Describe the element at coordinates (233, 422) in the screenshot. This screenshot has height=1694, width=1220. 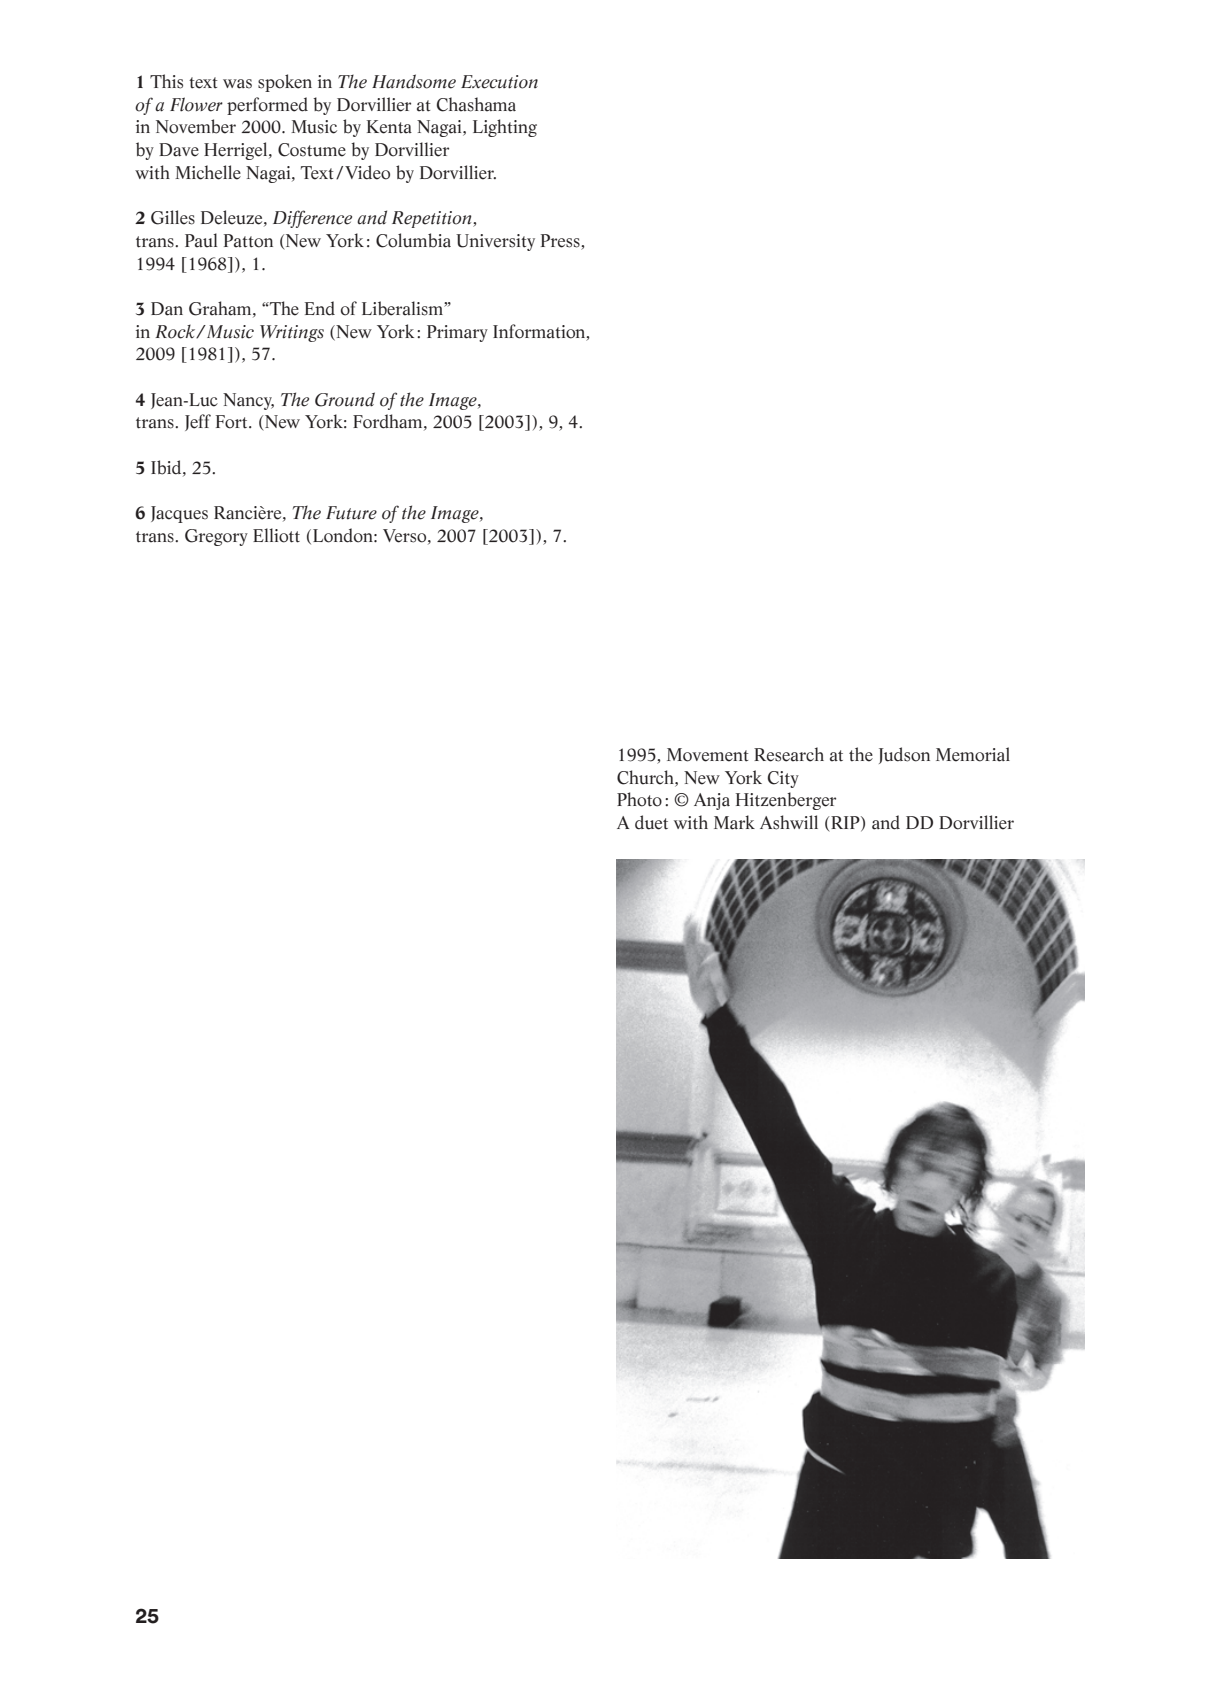
I see `Fort` at that location.
